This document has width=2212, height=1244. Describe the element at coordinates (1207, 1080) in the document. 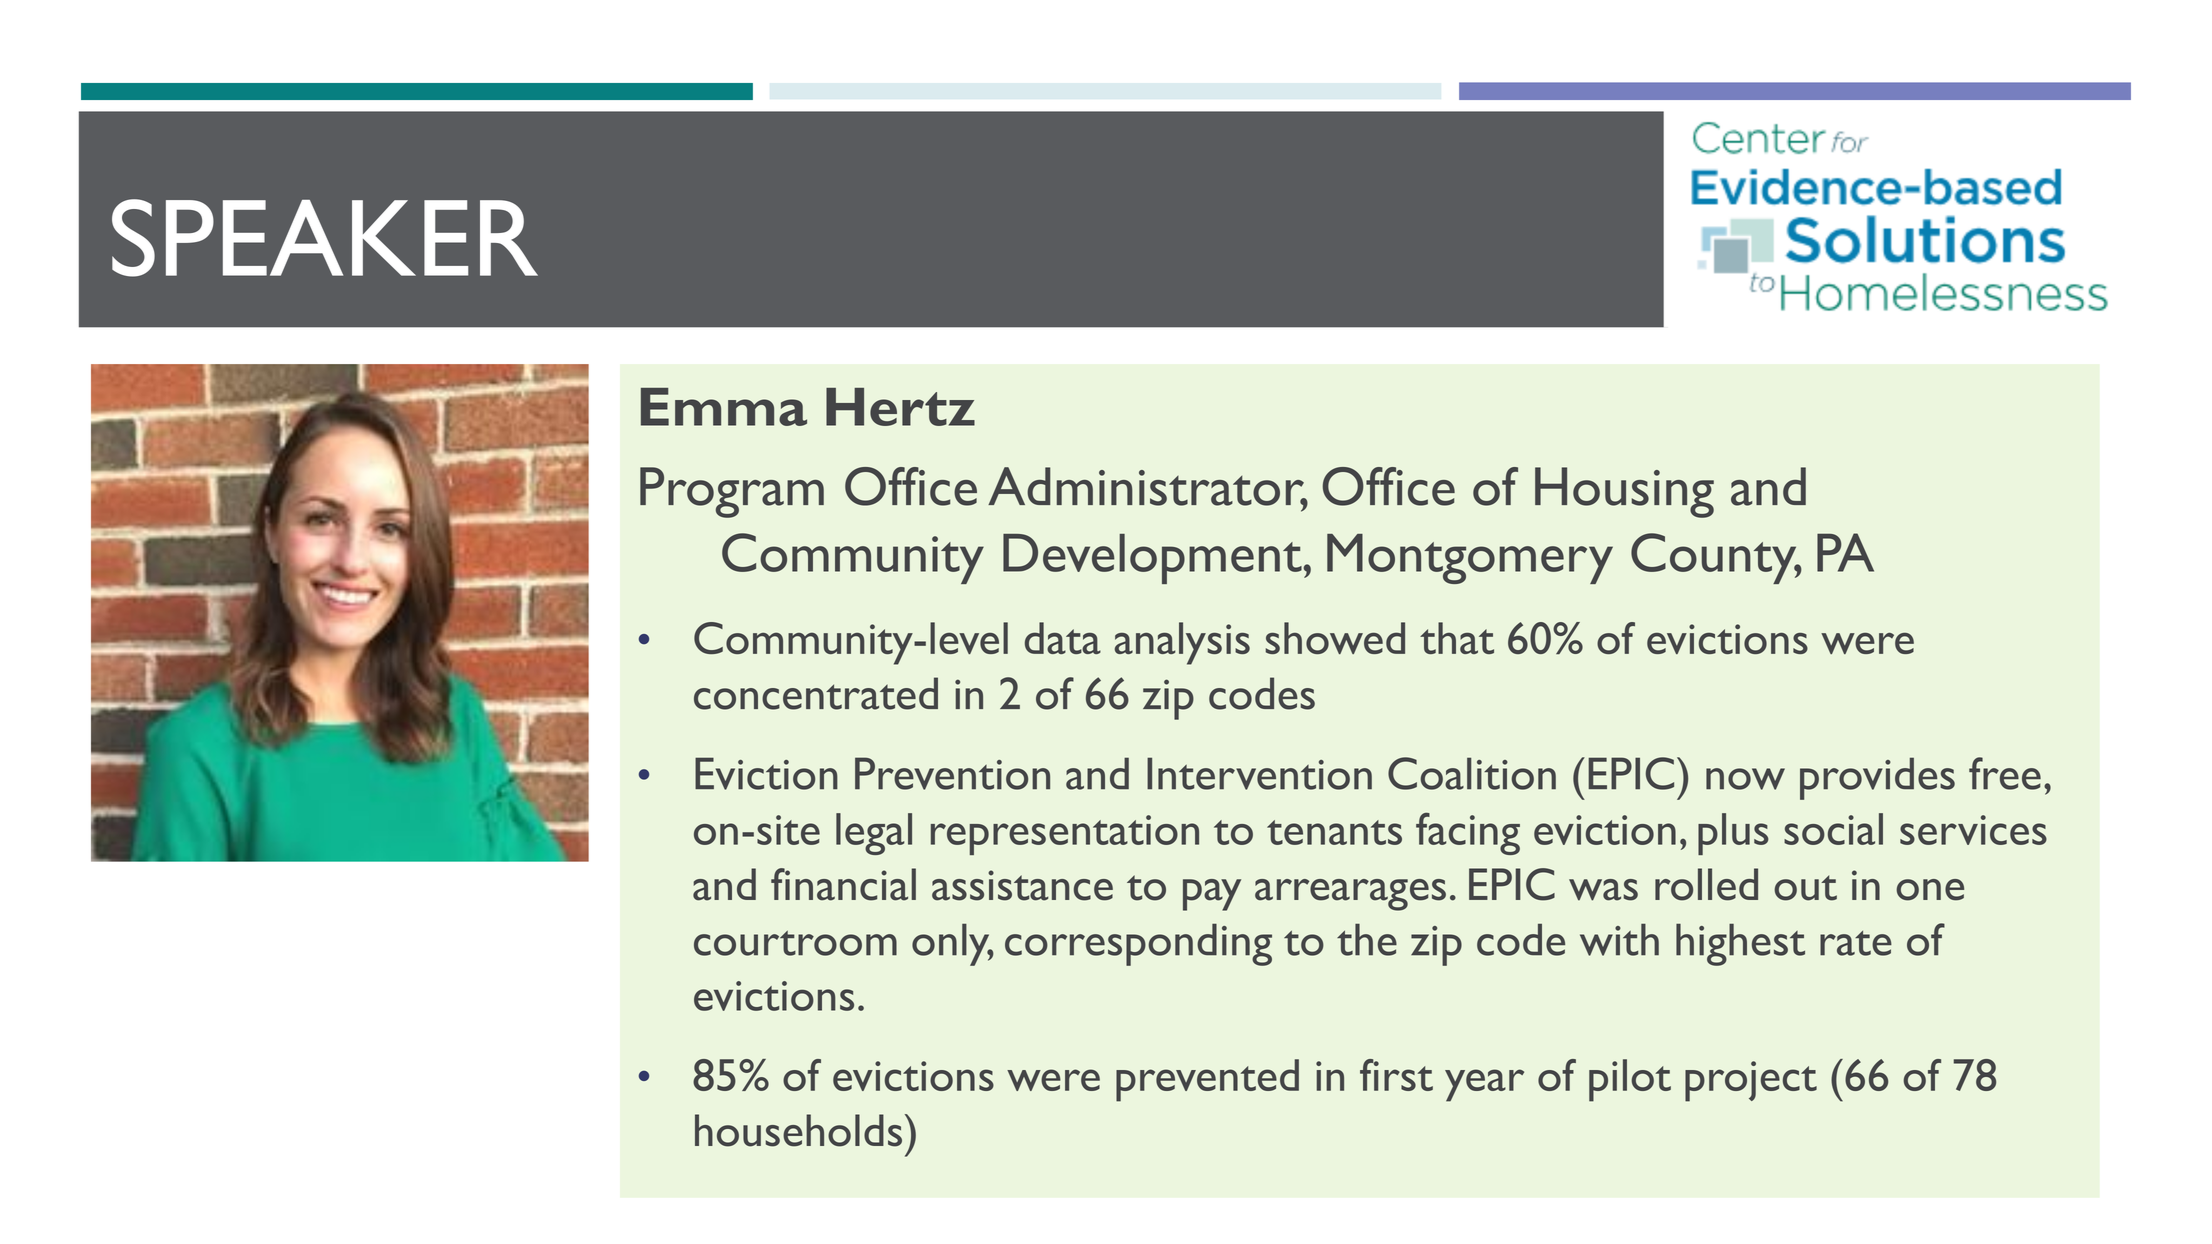

I see `prevented` at that location.
